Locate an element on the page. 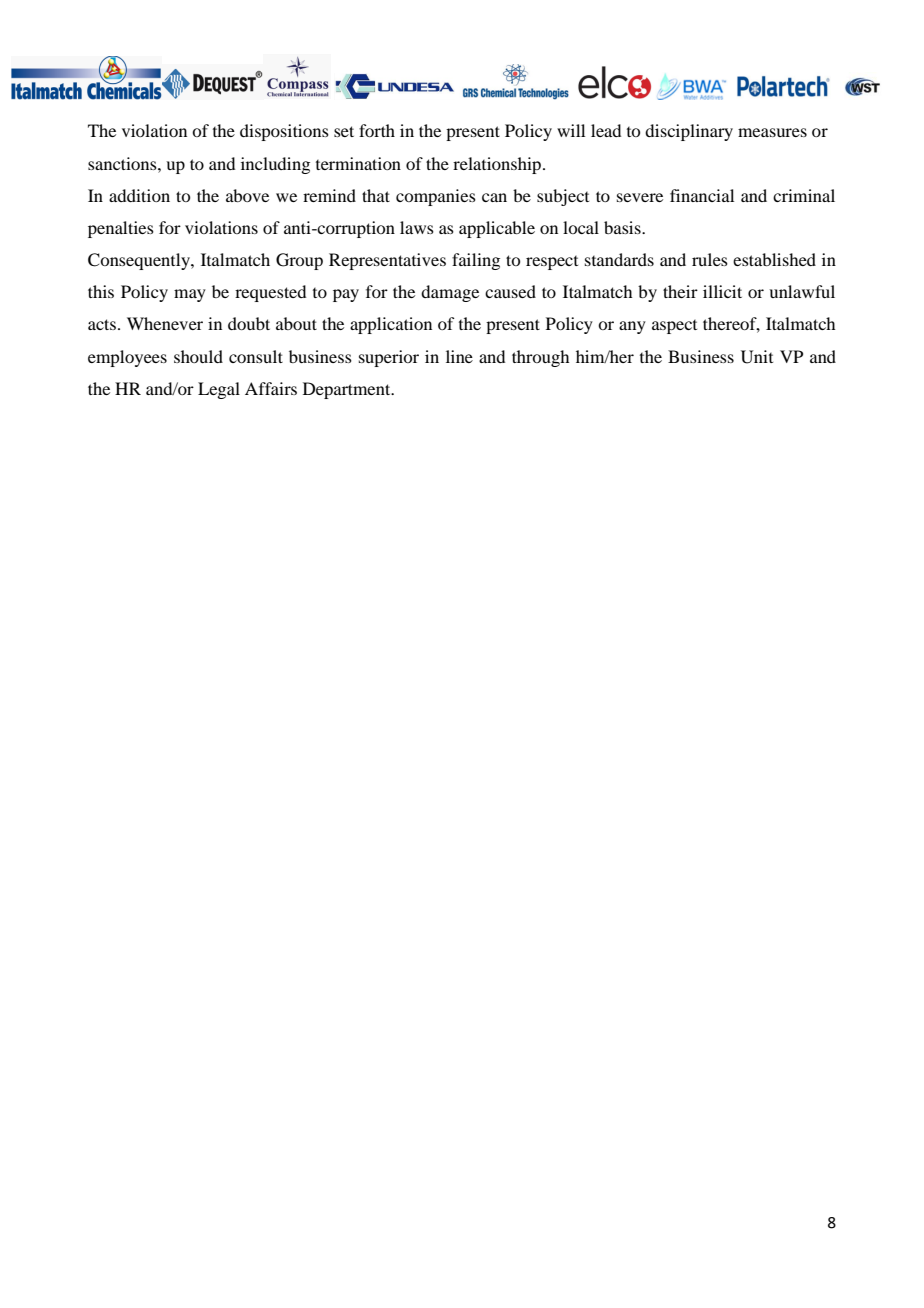 This document has width=924, height=1308. damage is located at coordinates (450, 293).
